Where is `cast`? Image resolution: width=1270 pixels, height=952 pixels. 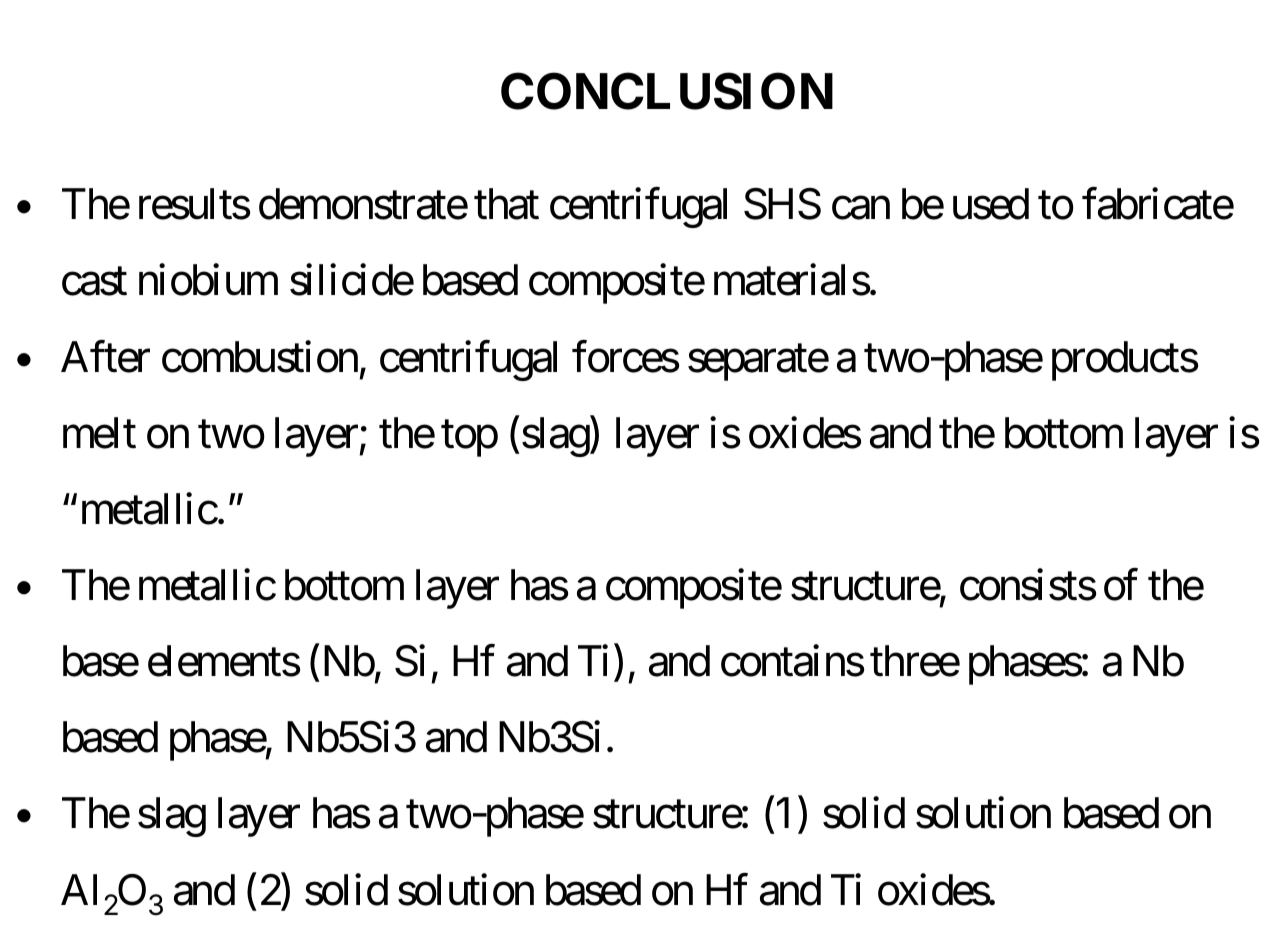
cast is located at coordinates (94, 282).
